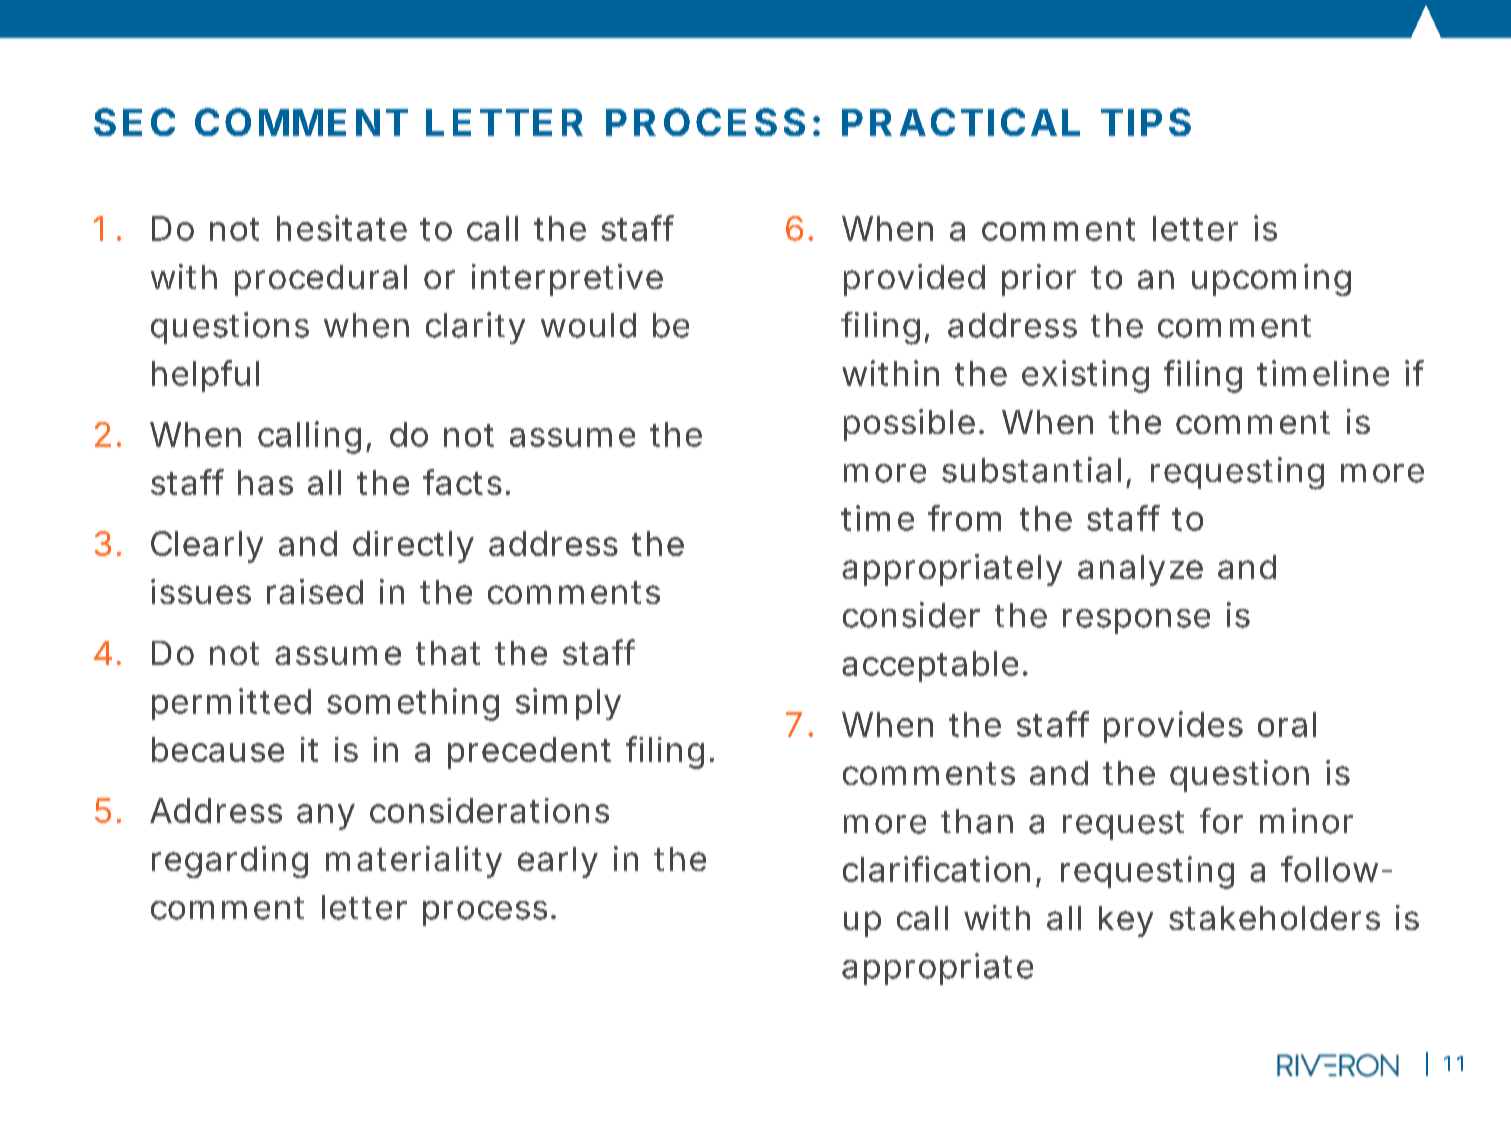 The image size is (1511, 1133). I want to click on substantial, so click(1031, 470).
